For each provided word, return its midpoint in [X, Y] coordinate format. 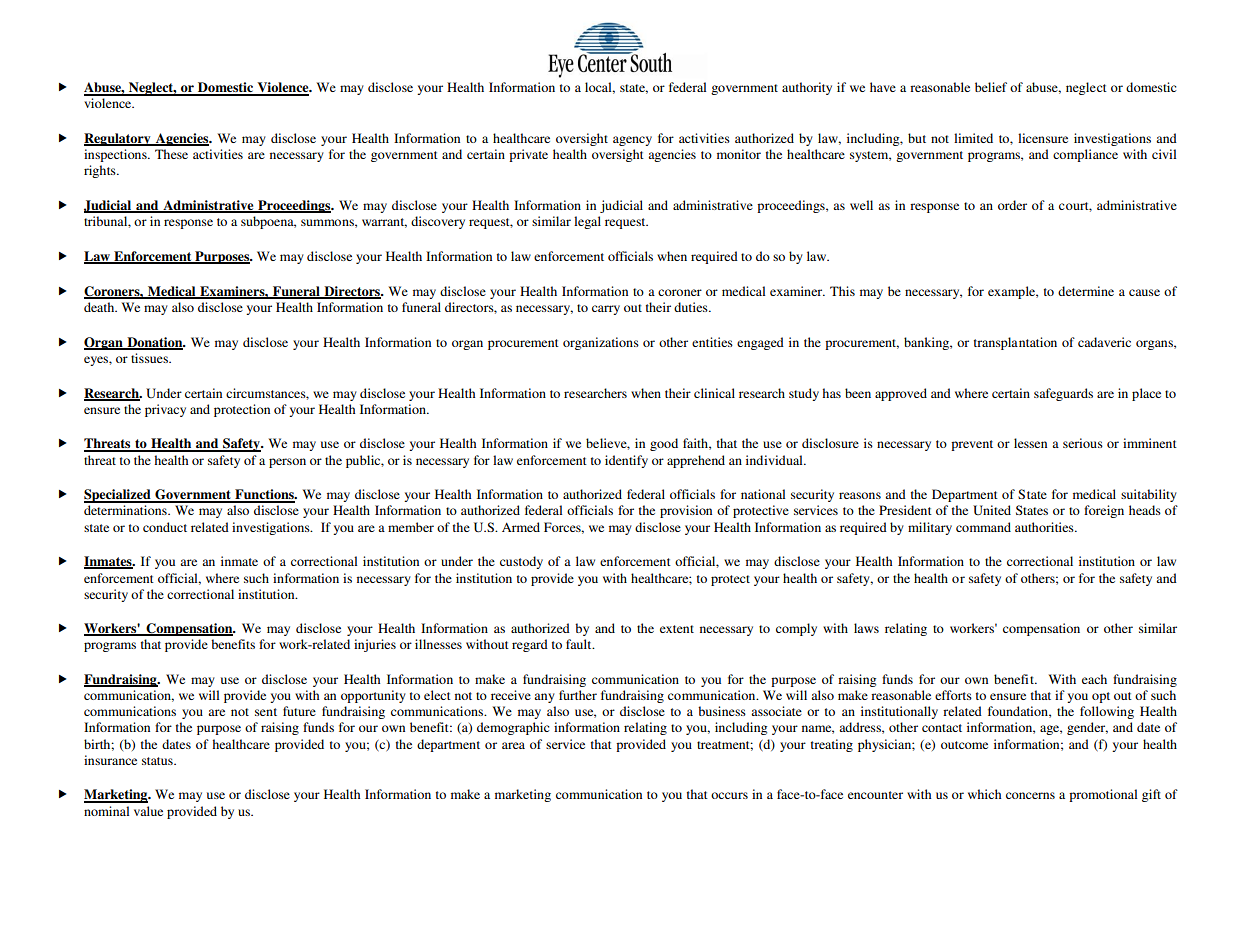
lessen [1030, 443]
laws [866, 628]
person [287, 463]
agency [632, 141]
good [664, 444]
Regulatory [118, 139]
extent [677, 629]
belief [991, 87]
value [148, 811]
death [100, 307]
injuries [375, 645]
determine [1086, 291]
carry [606, 310]
